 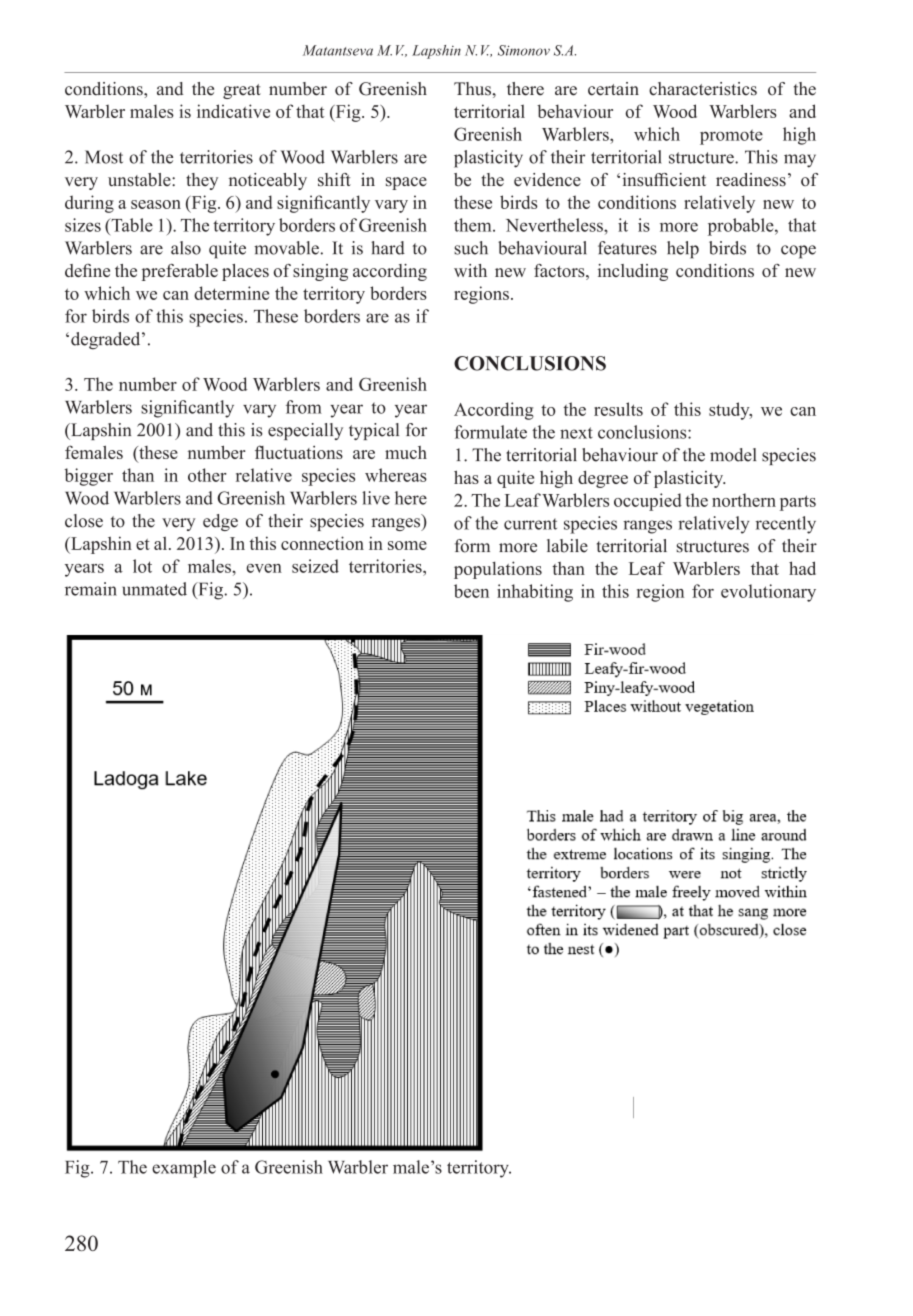 What do you see at coordinates (731, 137) in the screenshot?
I see `promote` at bounding box center [731, 137].
